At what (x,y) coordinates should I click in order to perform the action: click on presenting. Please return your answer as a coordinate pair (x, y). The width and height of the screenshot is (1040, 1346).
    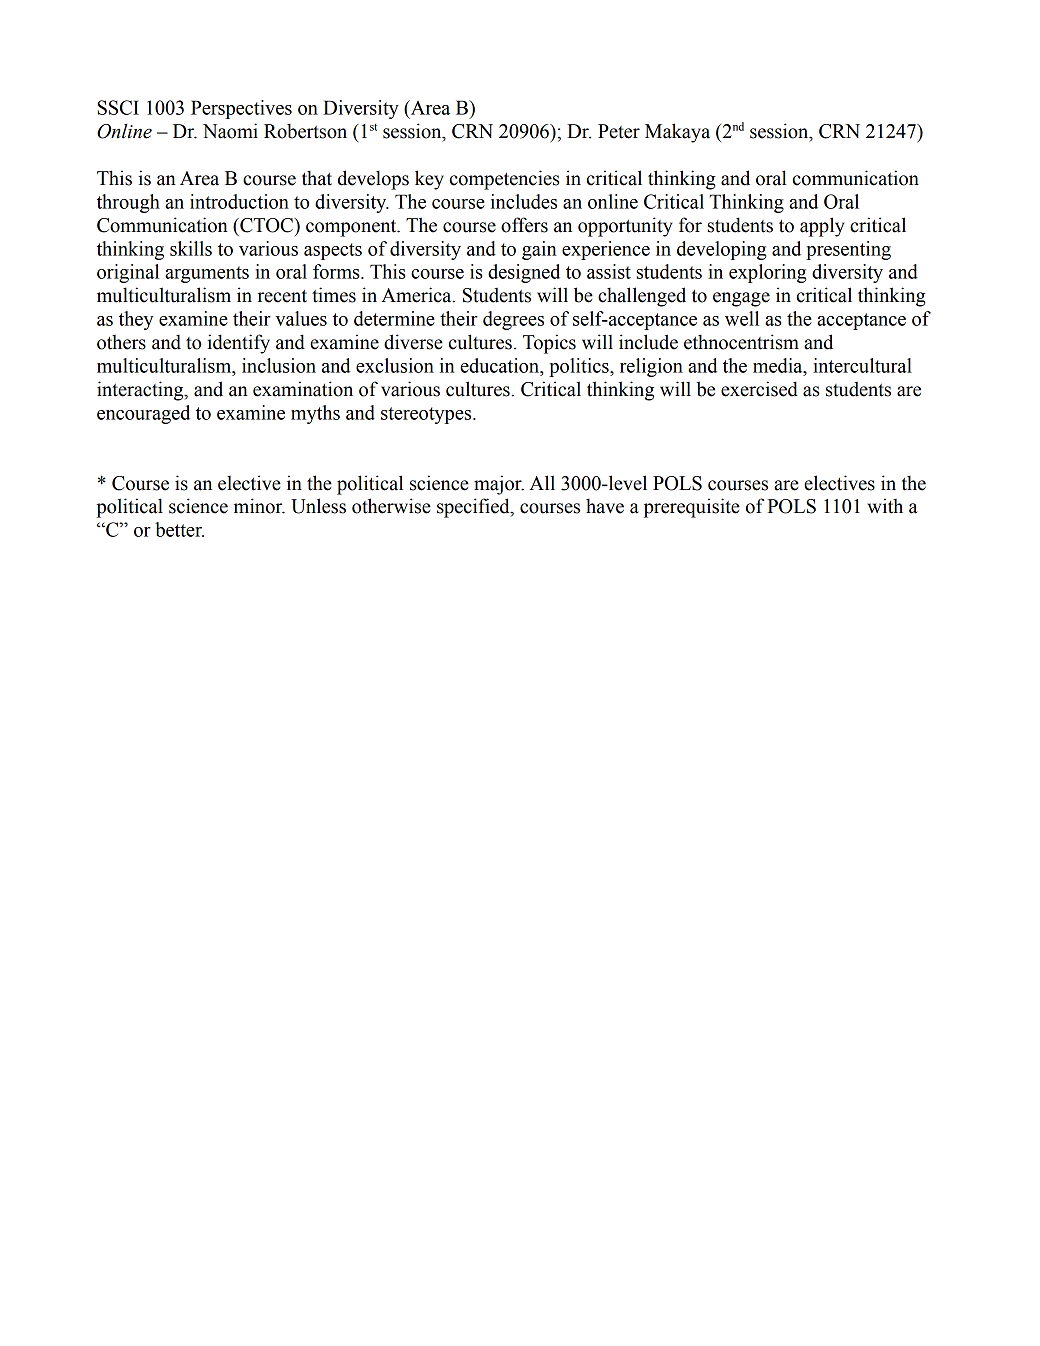
    Looking at the image, I should click on (848, 250).
